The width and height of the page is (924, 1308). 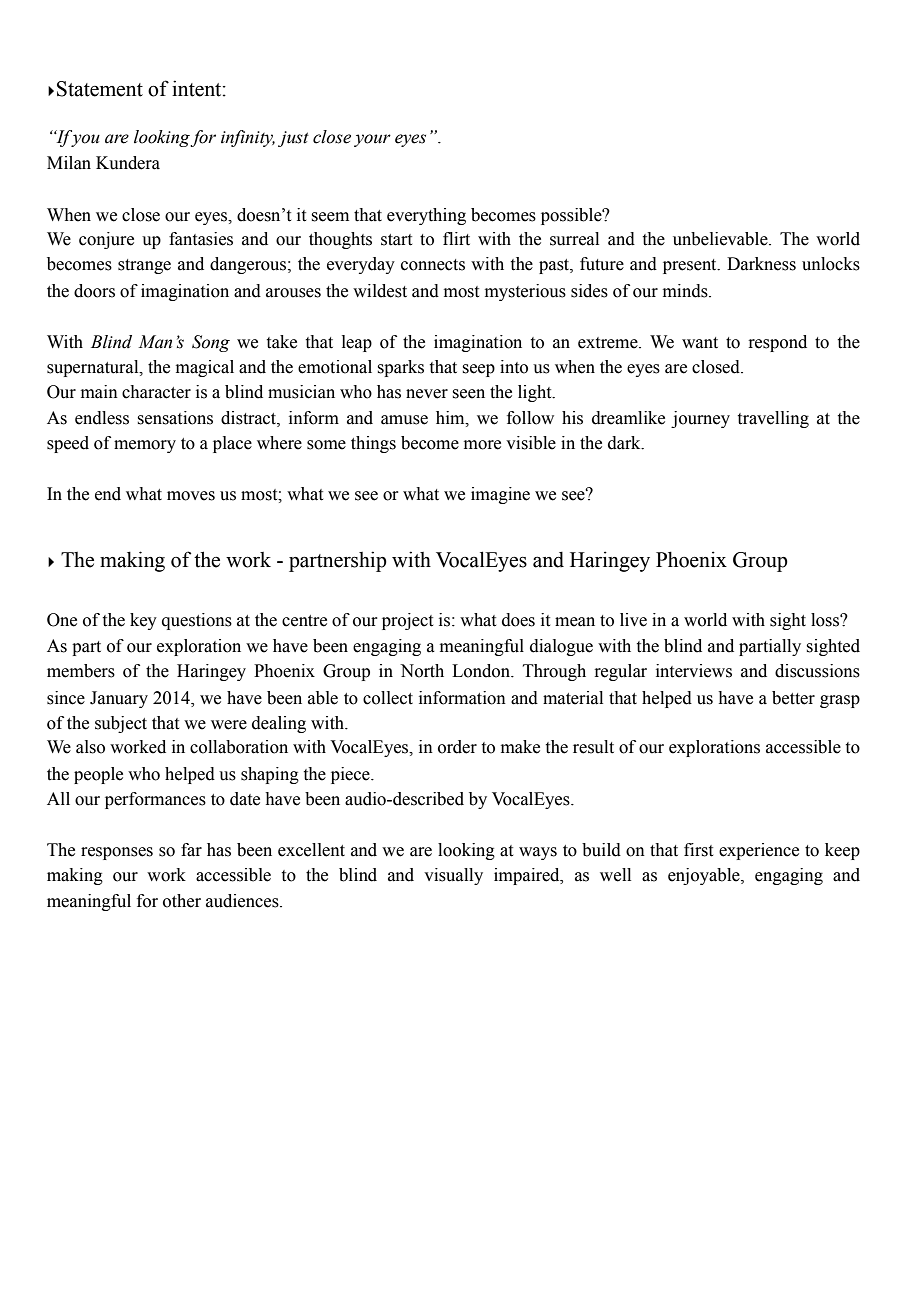 What do you see at coordinates (468, 394) in the page?
I see `seen` at bounding box center [468, 394].
